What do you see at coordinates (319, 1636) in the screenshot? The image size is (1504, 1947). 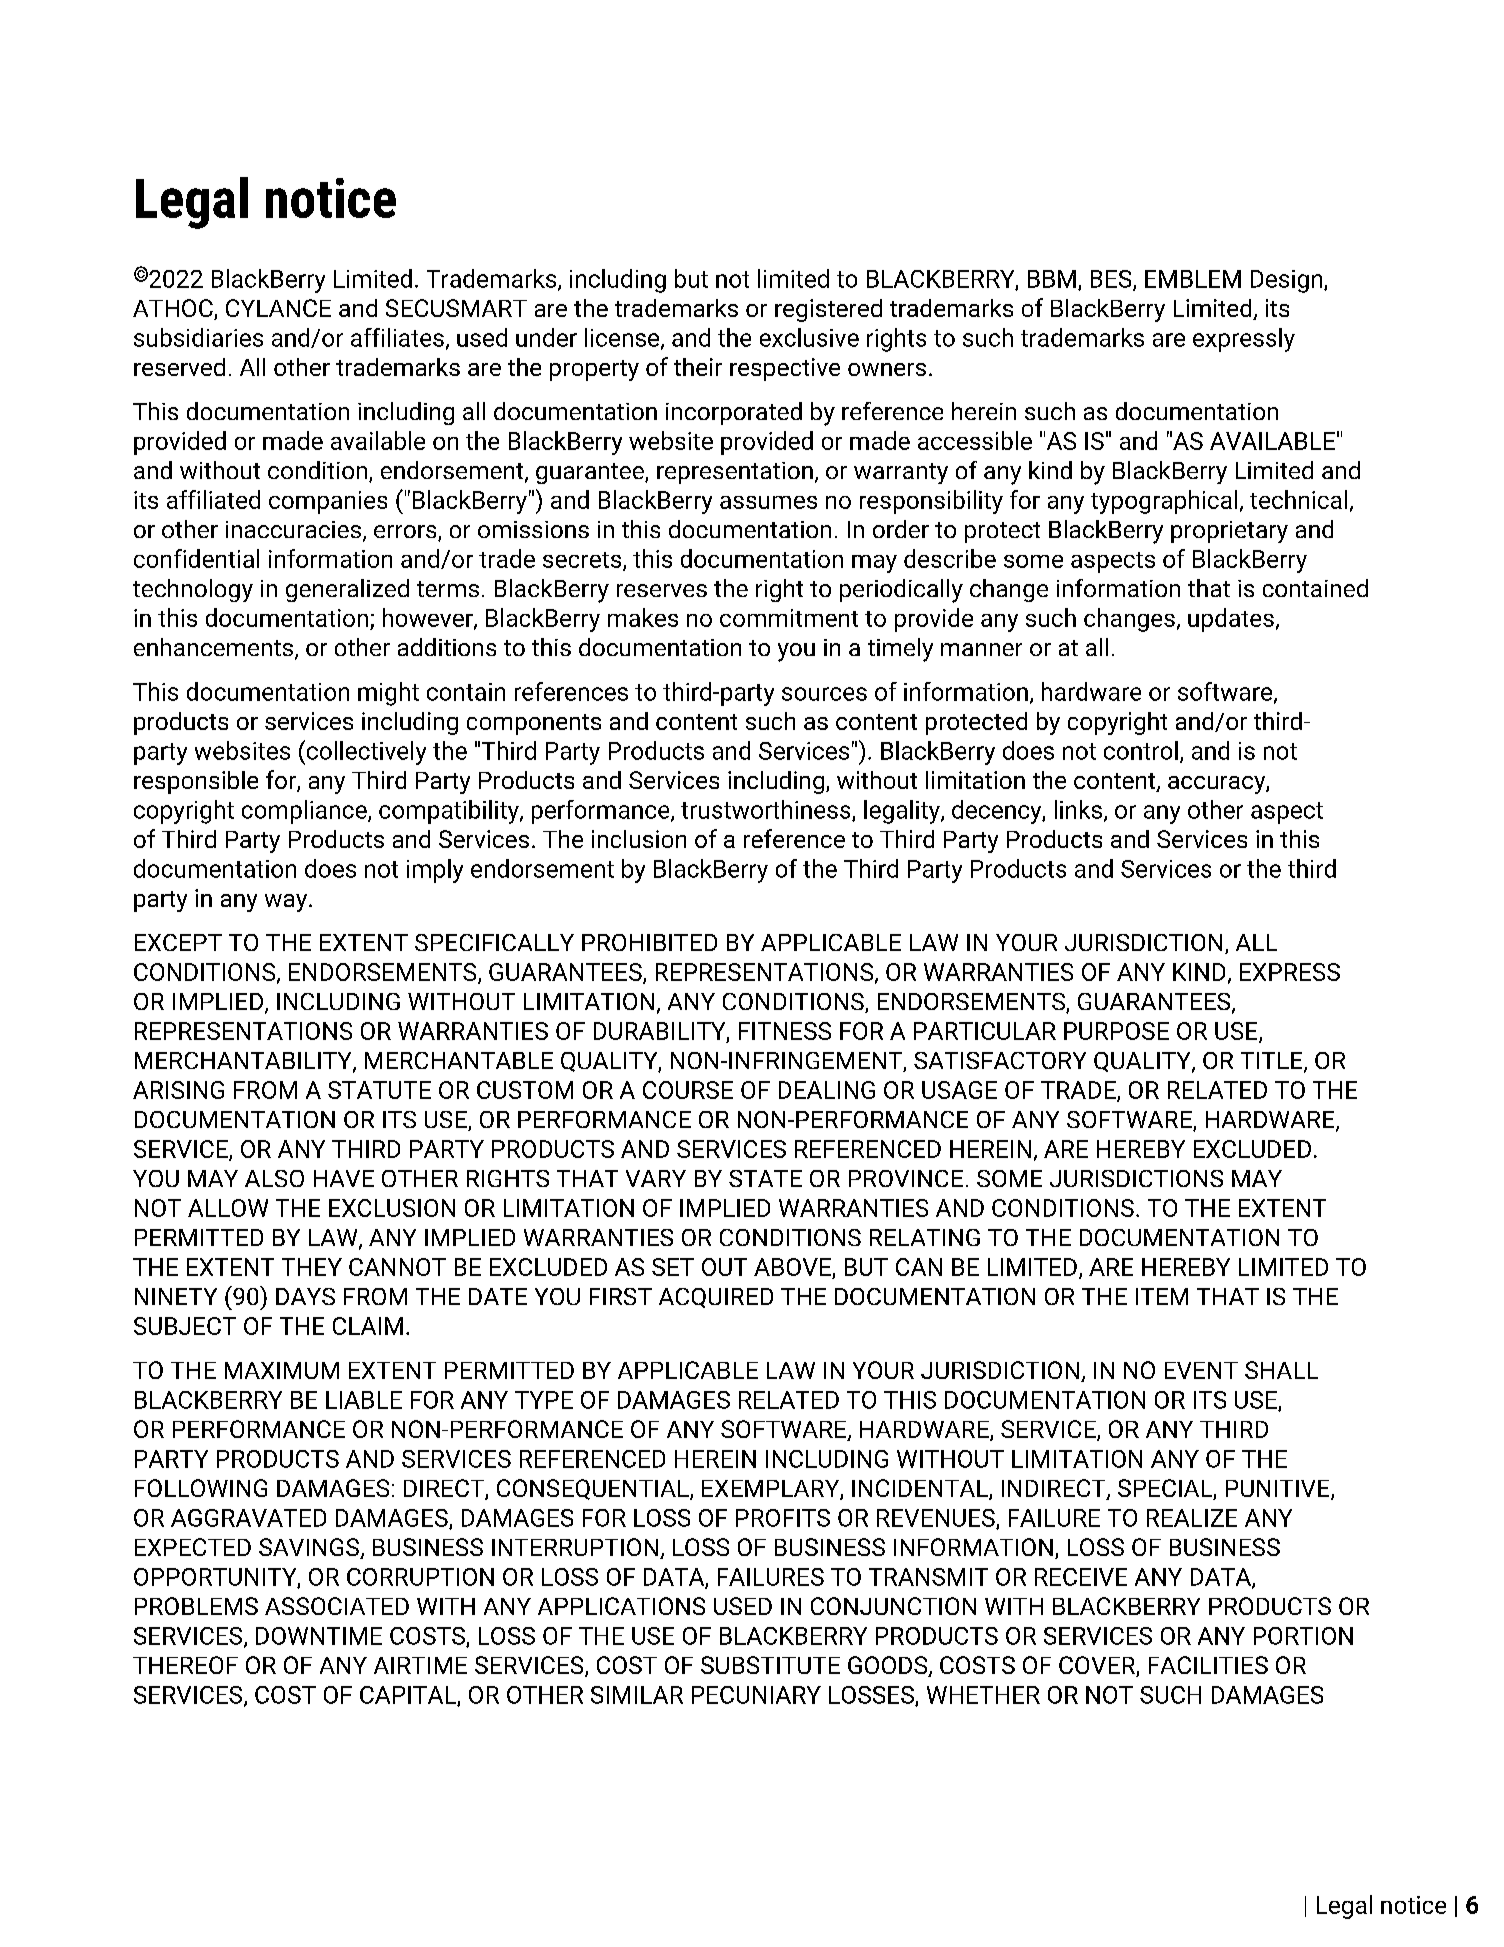 I see `DOWNTIME` at bounding box center [319, 1636].
